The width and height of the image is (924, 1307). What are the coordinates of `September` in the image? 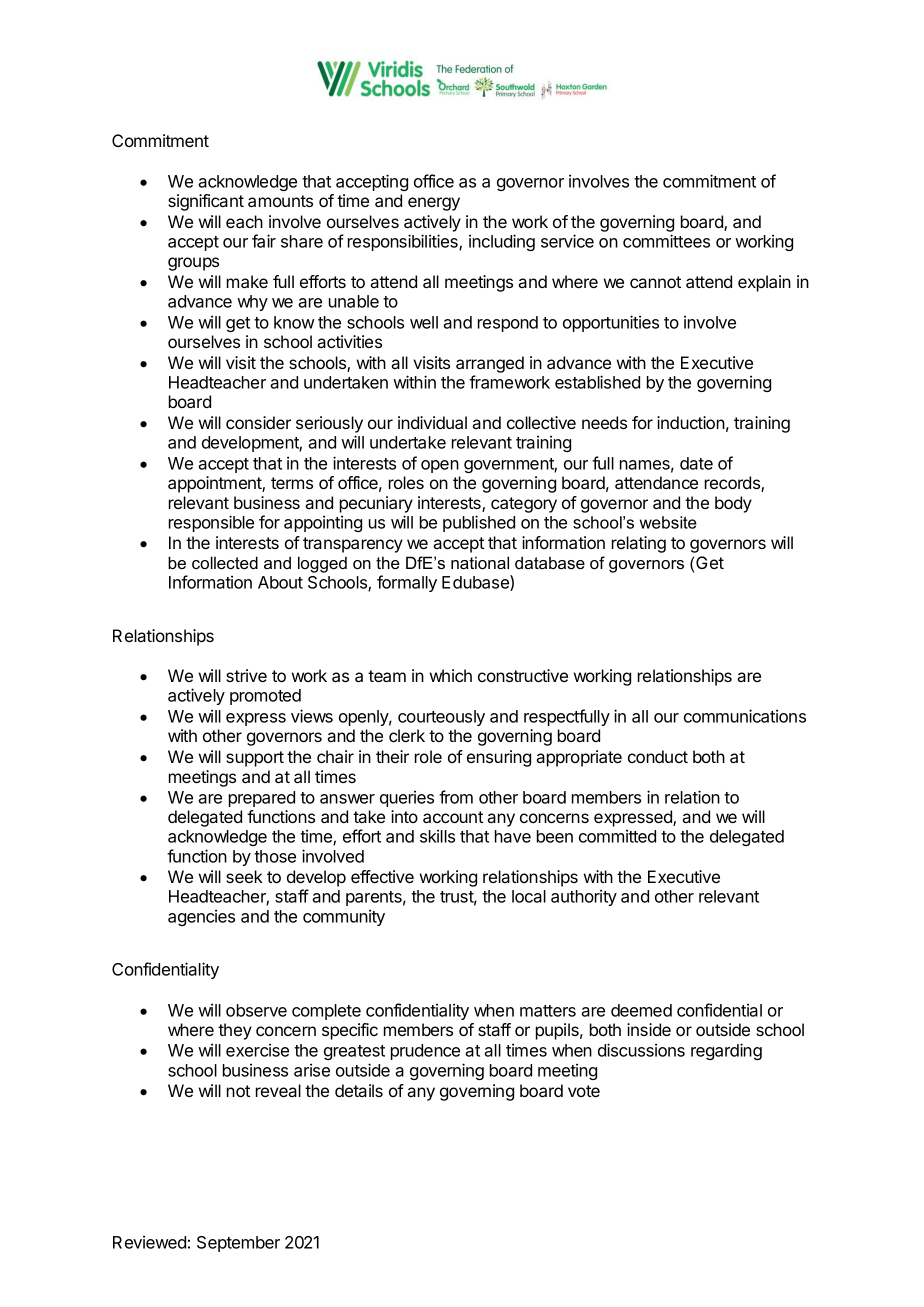 It's located at (238, 1244).
